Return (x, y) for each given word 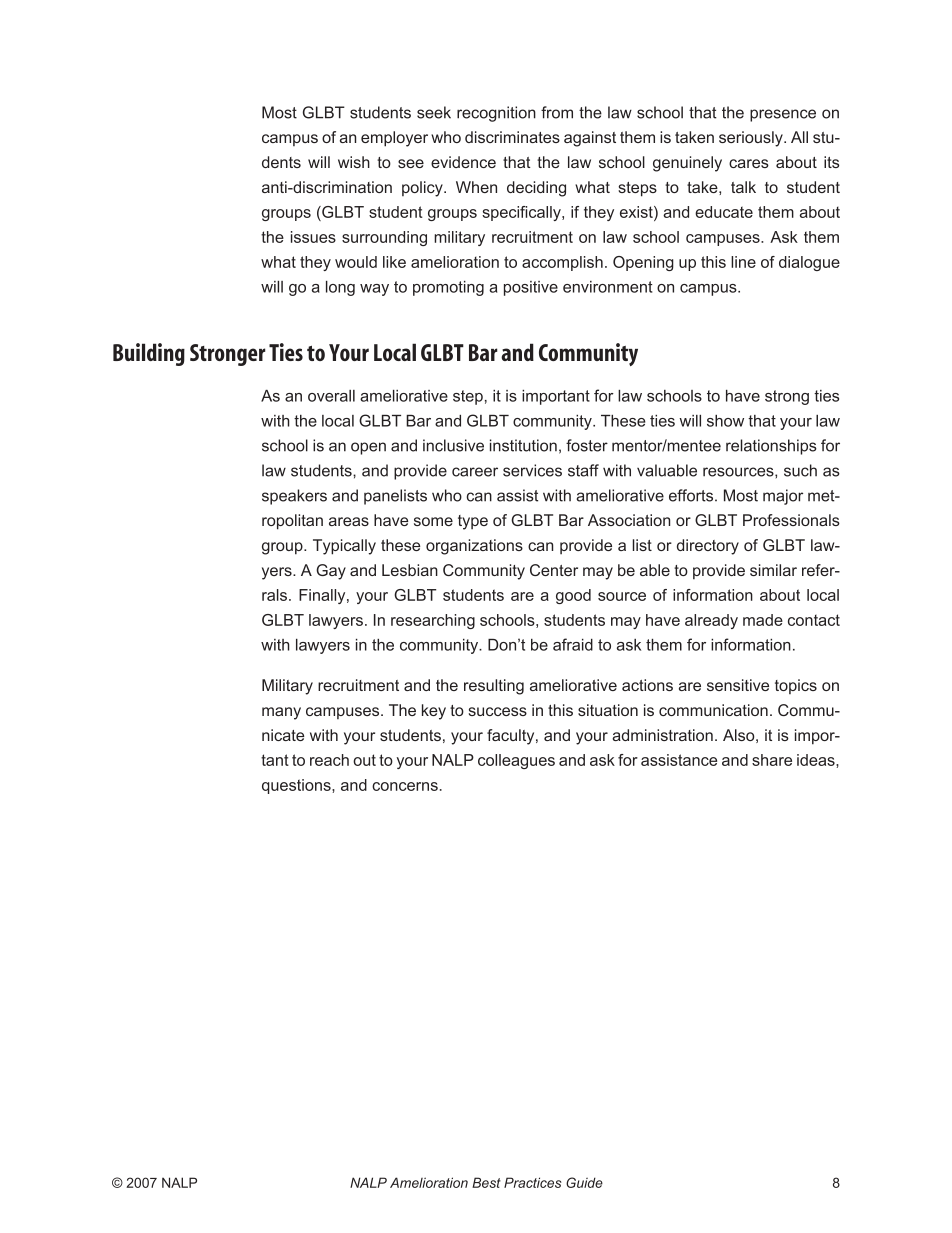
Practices (533, 1182)
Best (486, 1182)
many (281, 713)
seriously (752, 139)
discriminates (512, 137)
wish (354, 162)
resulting (494, 687)
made (763, 620)
